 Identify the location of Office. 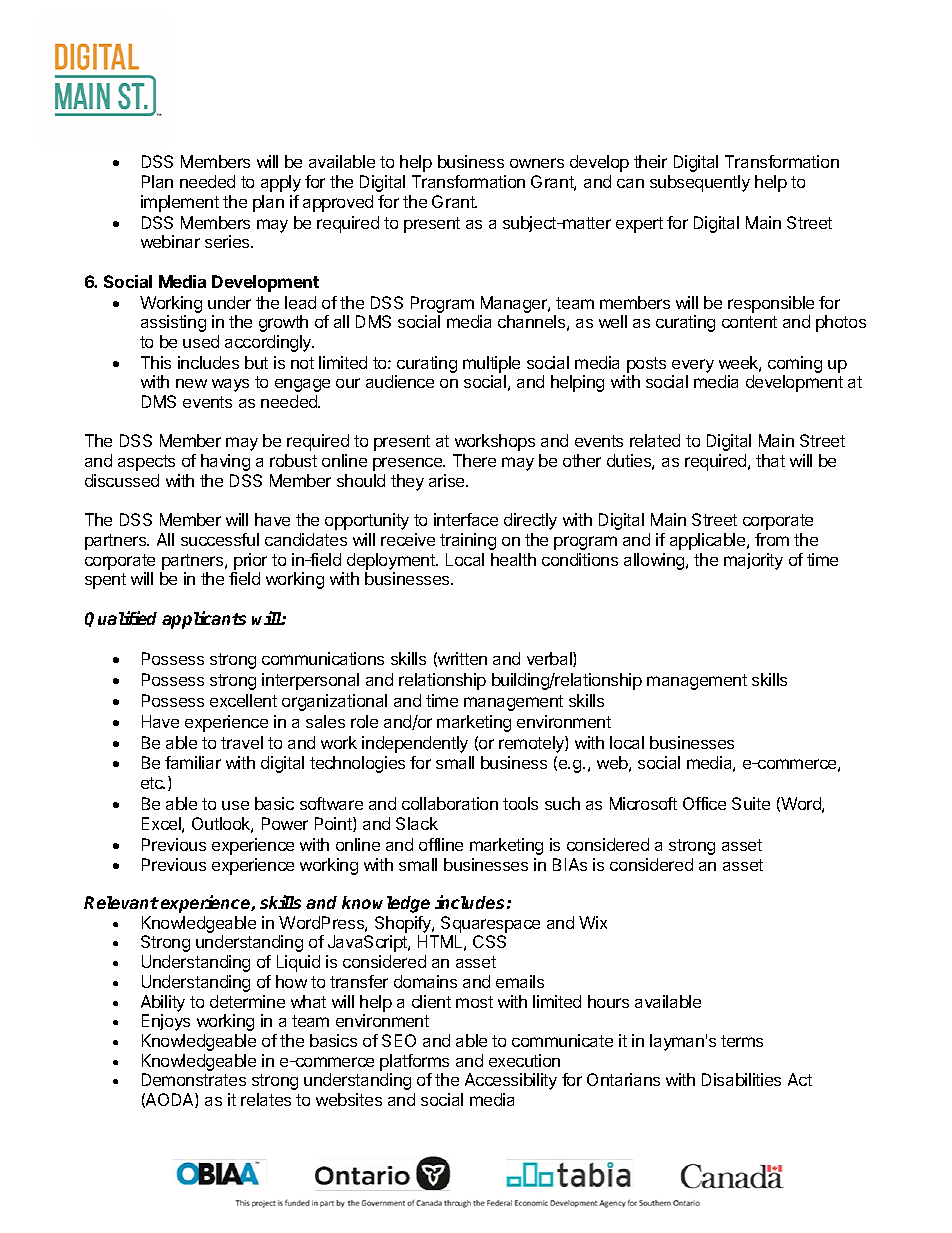
(704, 803).
